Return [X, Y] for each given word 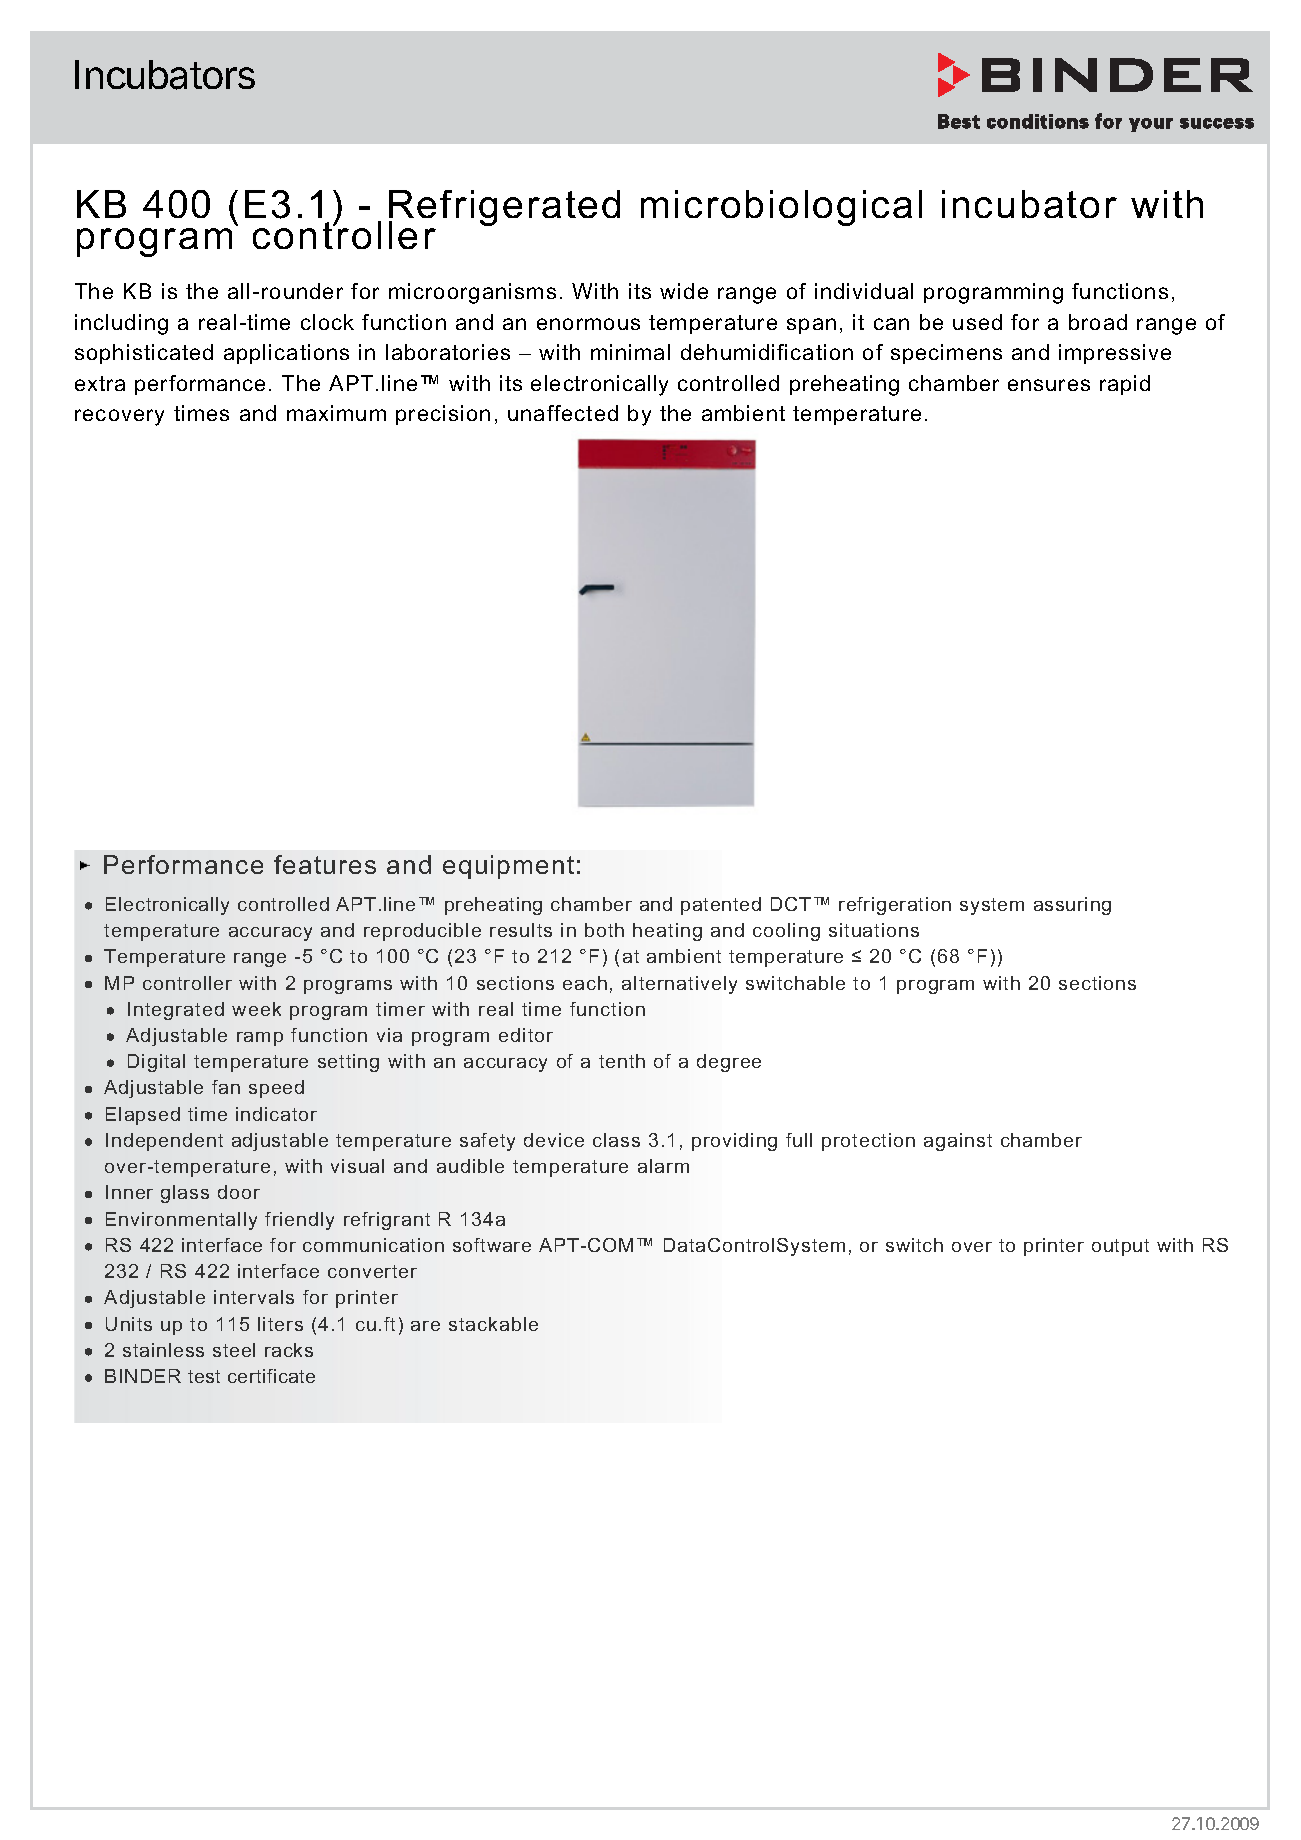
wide [684, 291]
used [977, 322]
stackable [493, 1324]
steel [234, 1350]
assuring [1072, 906]
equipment [508, 867]
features [325, 864]
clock [327, 322]
